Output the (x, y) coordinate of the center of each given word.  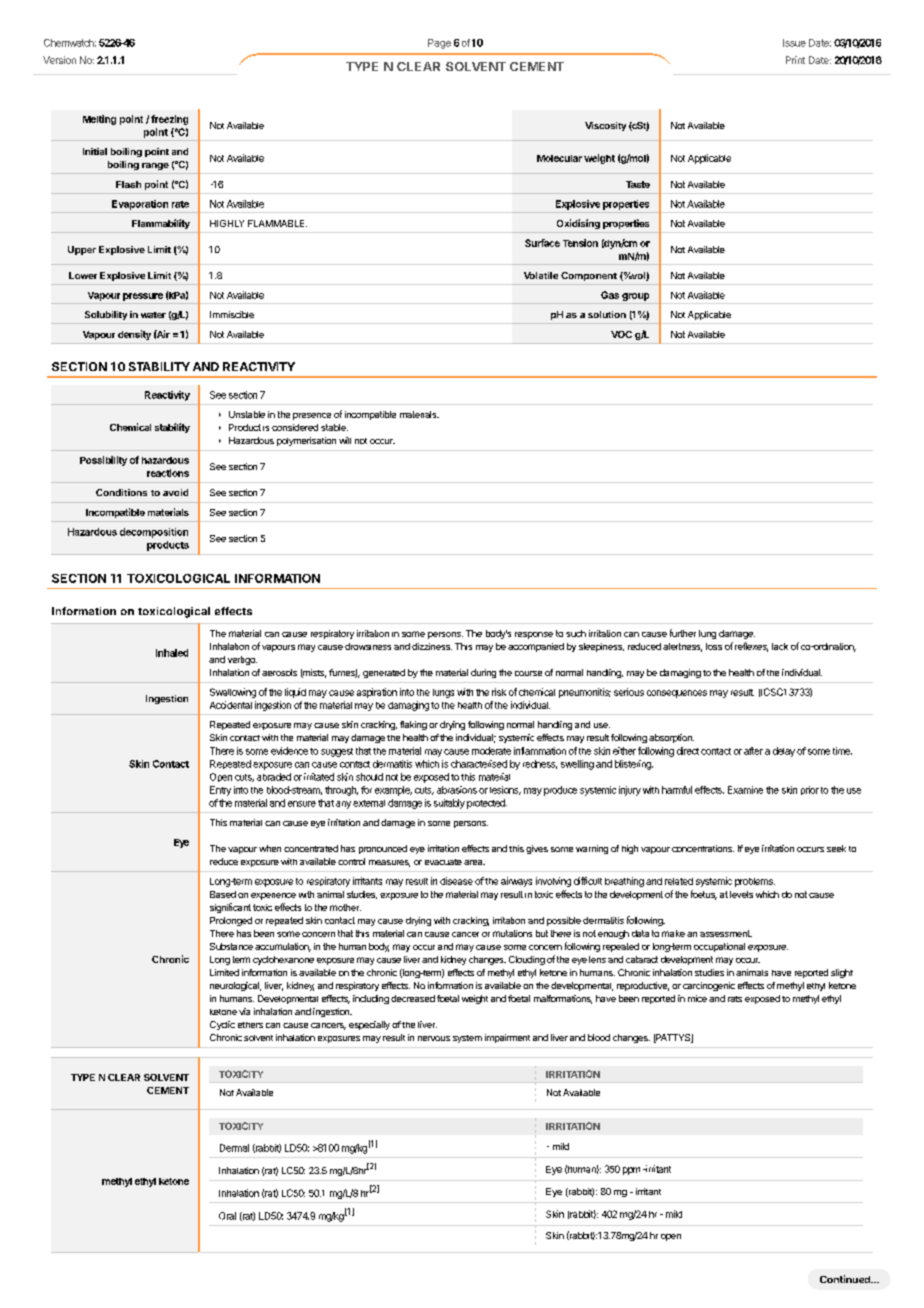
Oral (227, 1216)
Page (439, 44)
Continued (846, 1279)
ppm (631, 1171)
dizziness (432, 646)
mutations (512, 933)
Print (795, 60)
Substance (231, 946)
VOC (621, 334)
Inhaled (172, 653)
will (345, 440)
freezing (169, 120)
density (134, 335)
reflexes (751, 647)
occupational (719, 947)
